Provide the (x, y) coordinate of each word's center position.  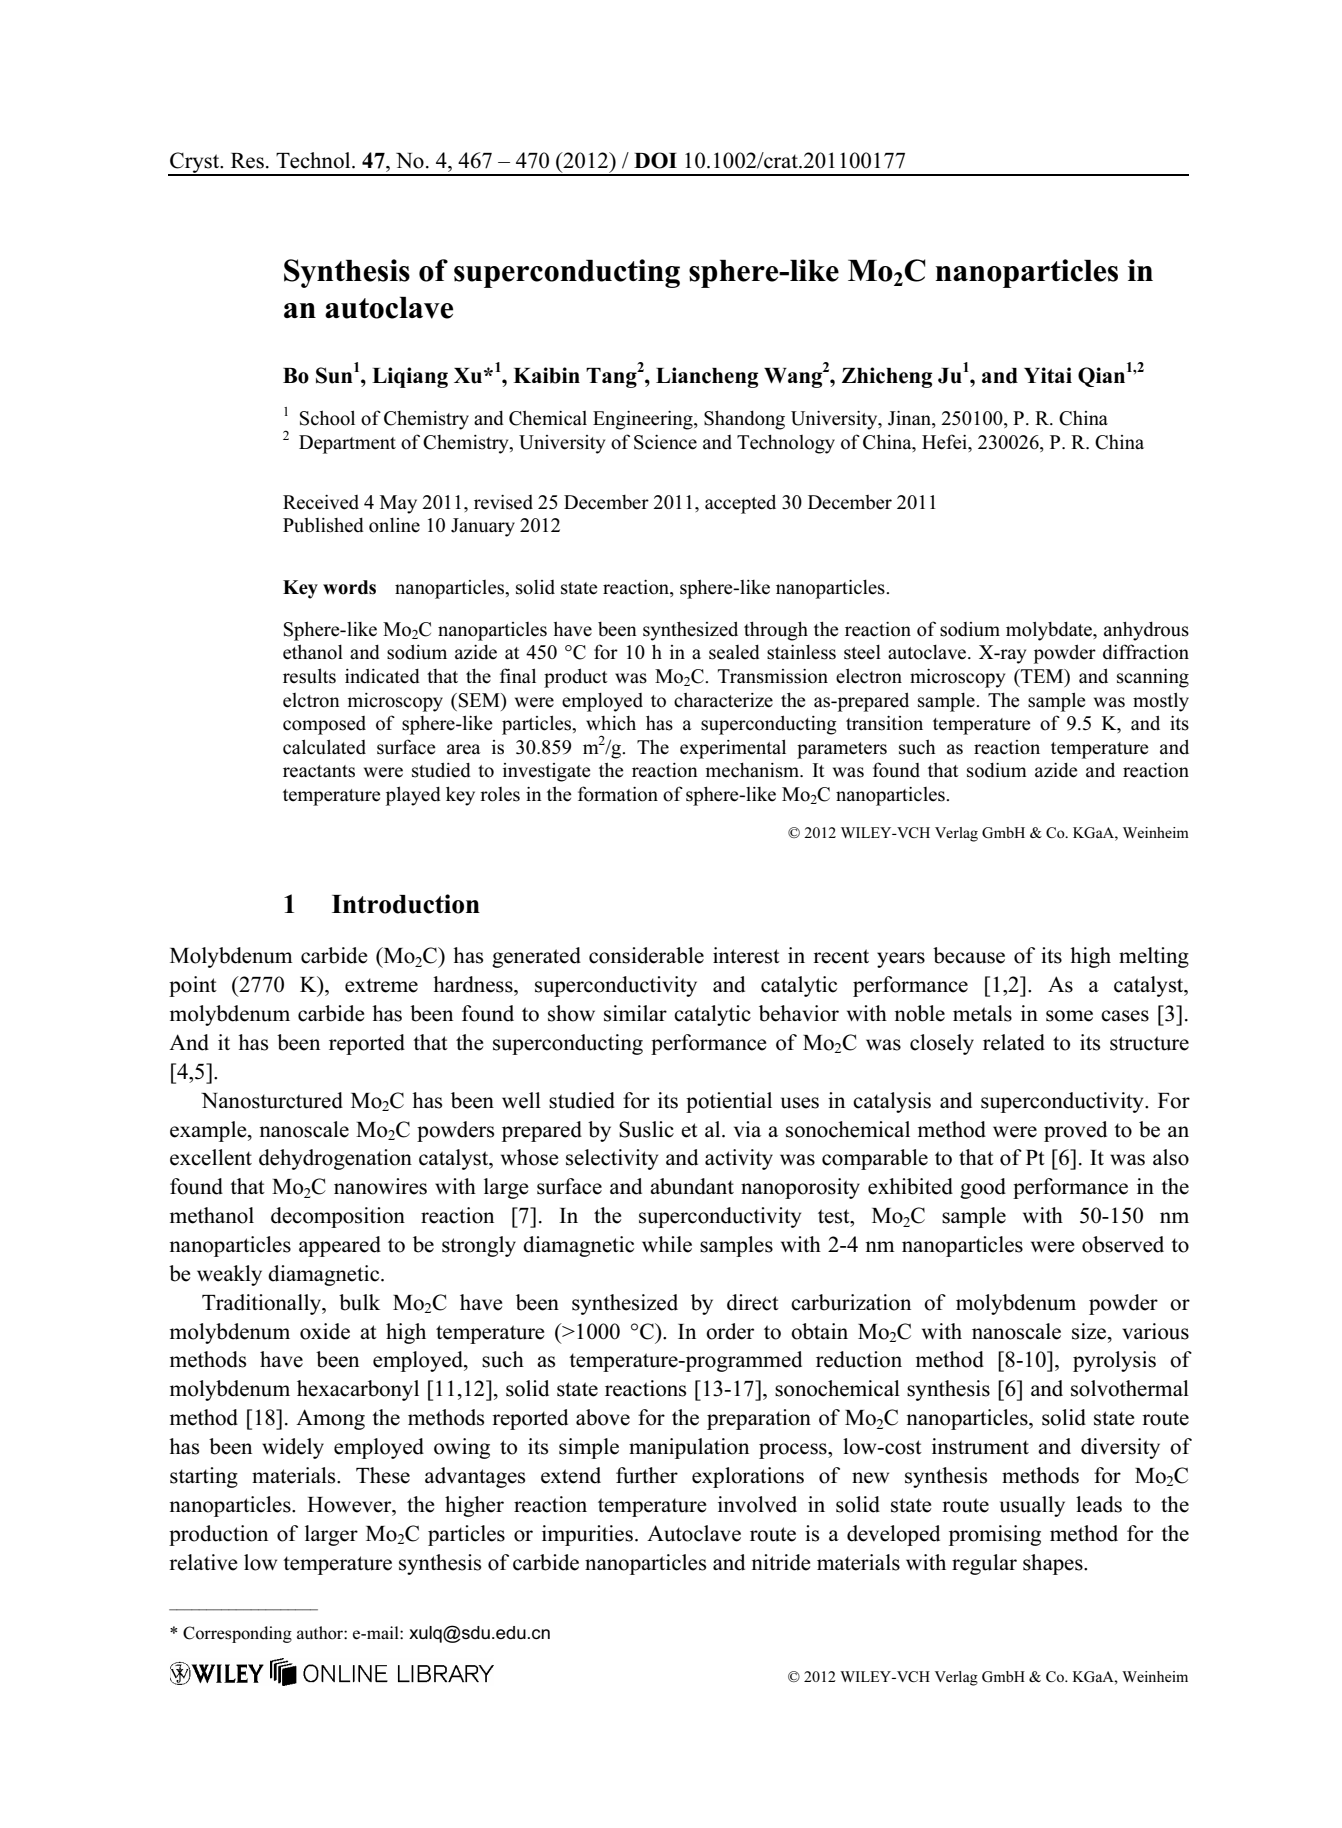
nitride (781, 1562)
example (209, 1131)
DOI (655, 160)
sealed (734, 652)
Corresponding (237, 1634)
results (309, 676)
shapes (1054, 1564)
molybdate (1050, 631)
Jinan (910, 419)
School (327, 418)
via (747, 1129)
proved (1075, 1131)
